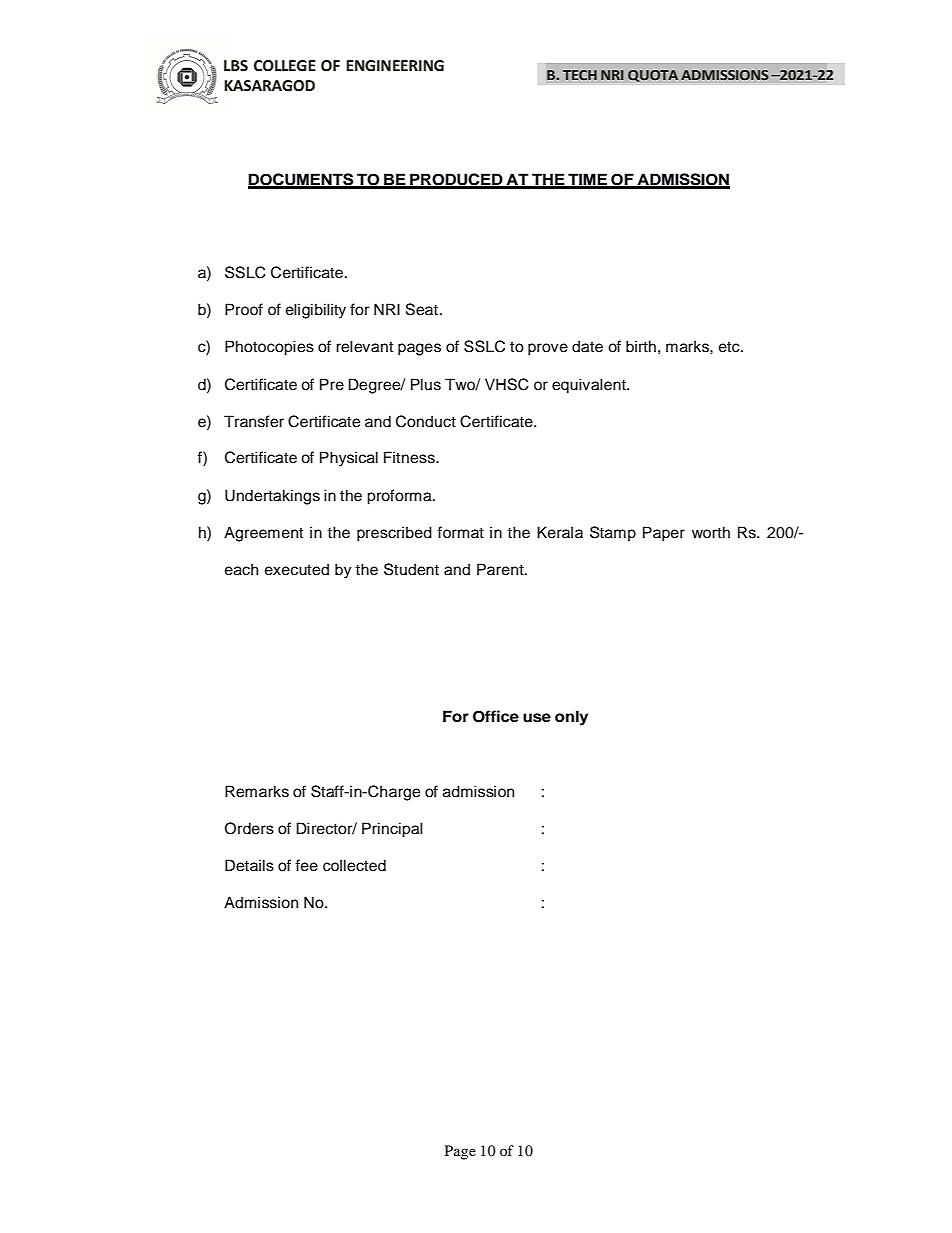  Describe the element at coordinates (285, 66) in the image. I see `COLLEGE` at that location.
